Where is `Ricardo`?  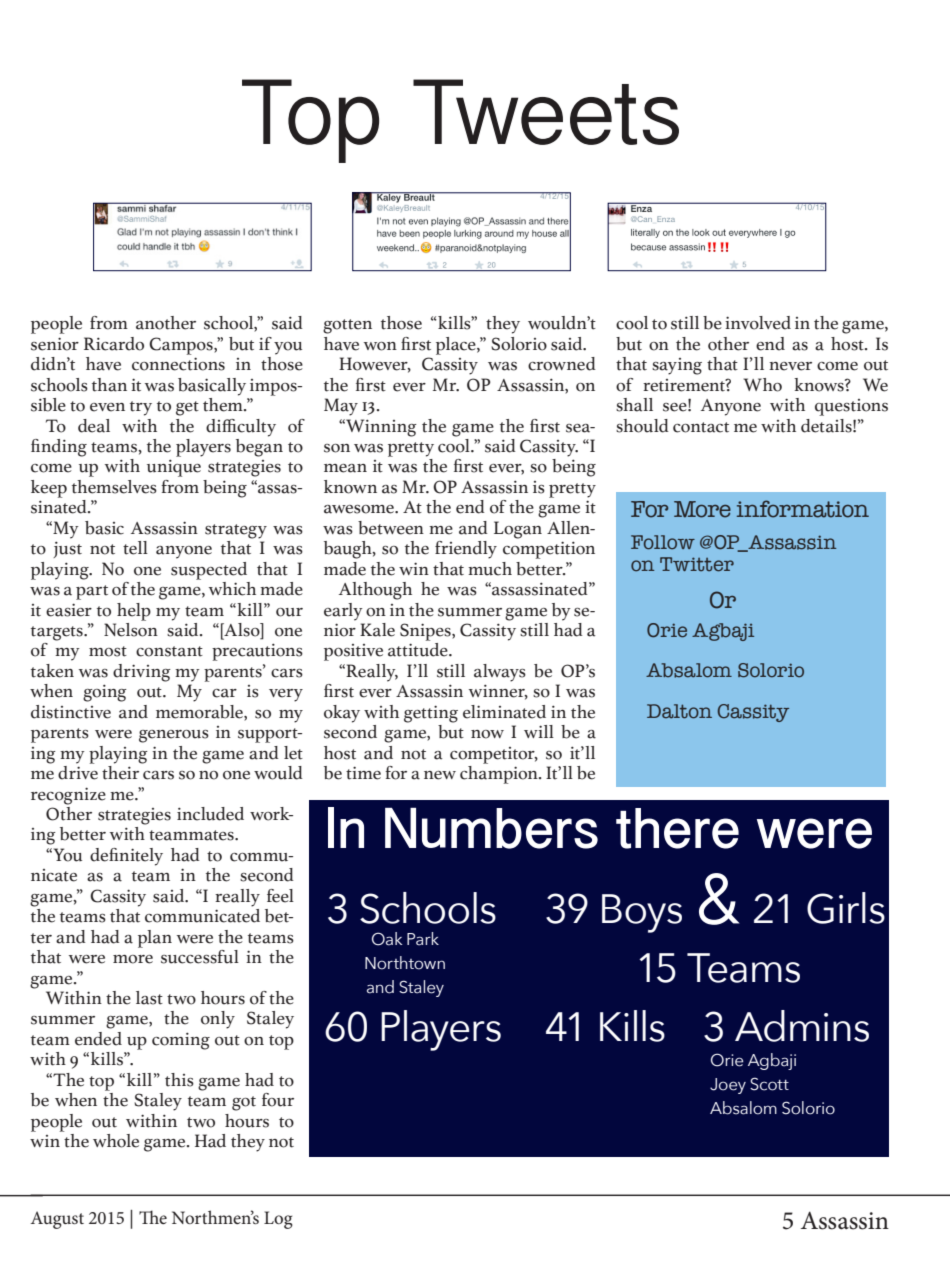
Ricardo is located at coordinates (114, 344).
